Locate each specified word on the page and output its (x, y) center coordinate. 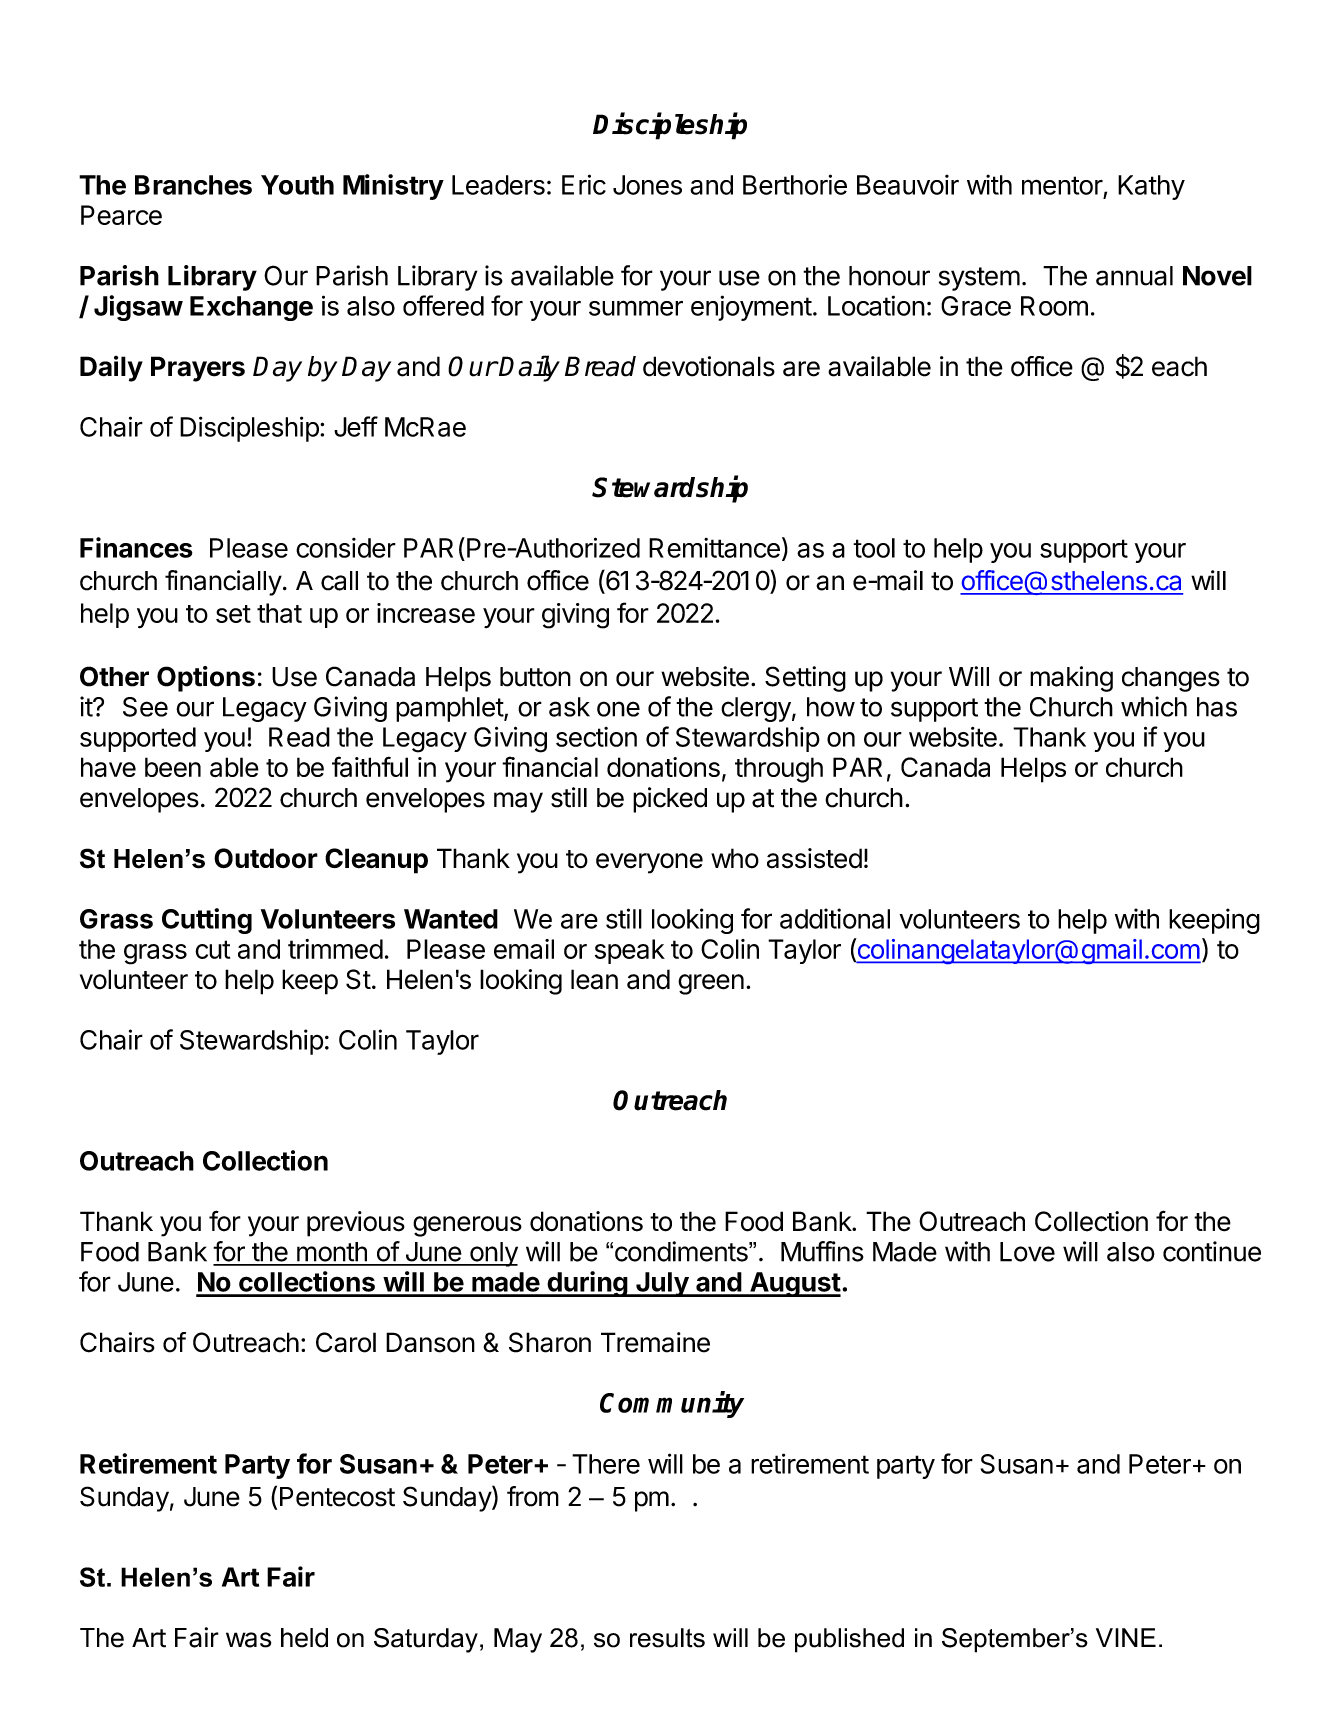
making (1071, 679)
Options (206, 679)
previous (356, 1224)
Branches (193, 185)
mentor (1062, 185)
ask (569, 707)
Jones (647, 185)
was (248, 1640)
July (662, 1284)
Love (1027, 1252)
